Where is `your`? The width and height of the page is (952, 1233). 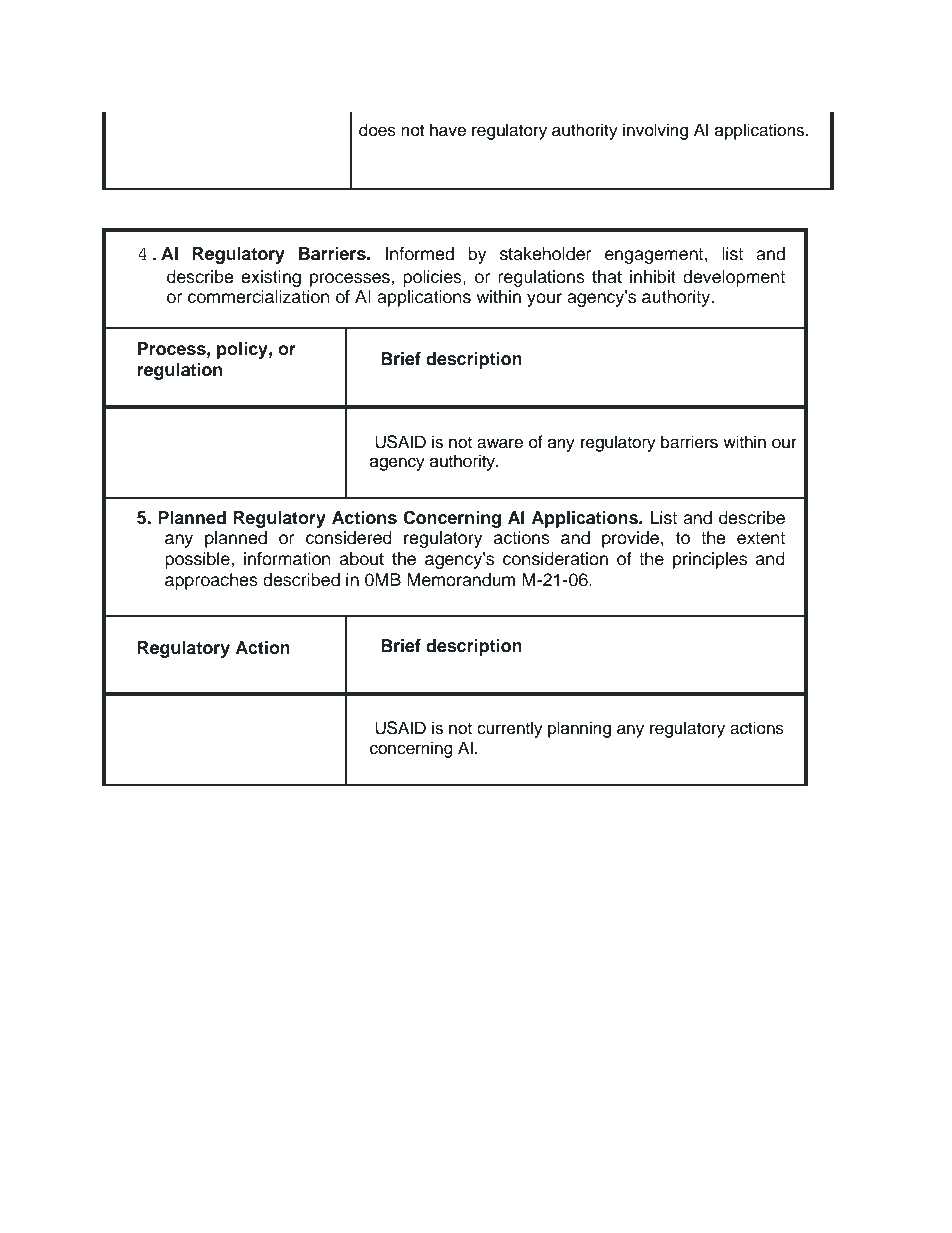
your is located at coordinates (544, 300).
